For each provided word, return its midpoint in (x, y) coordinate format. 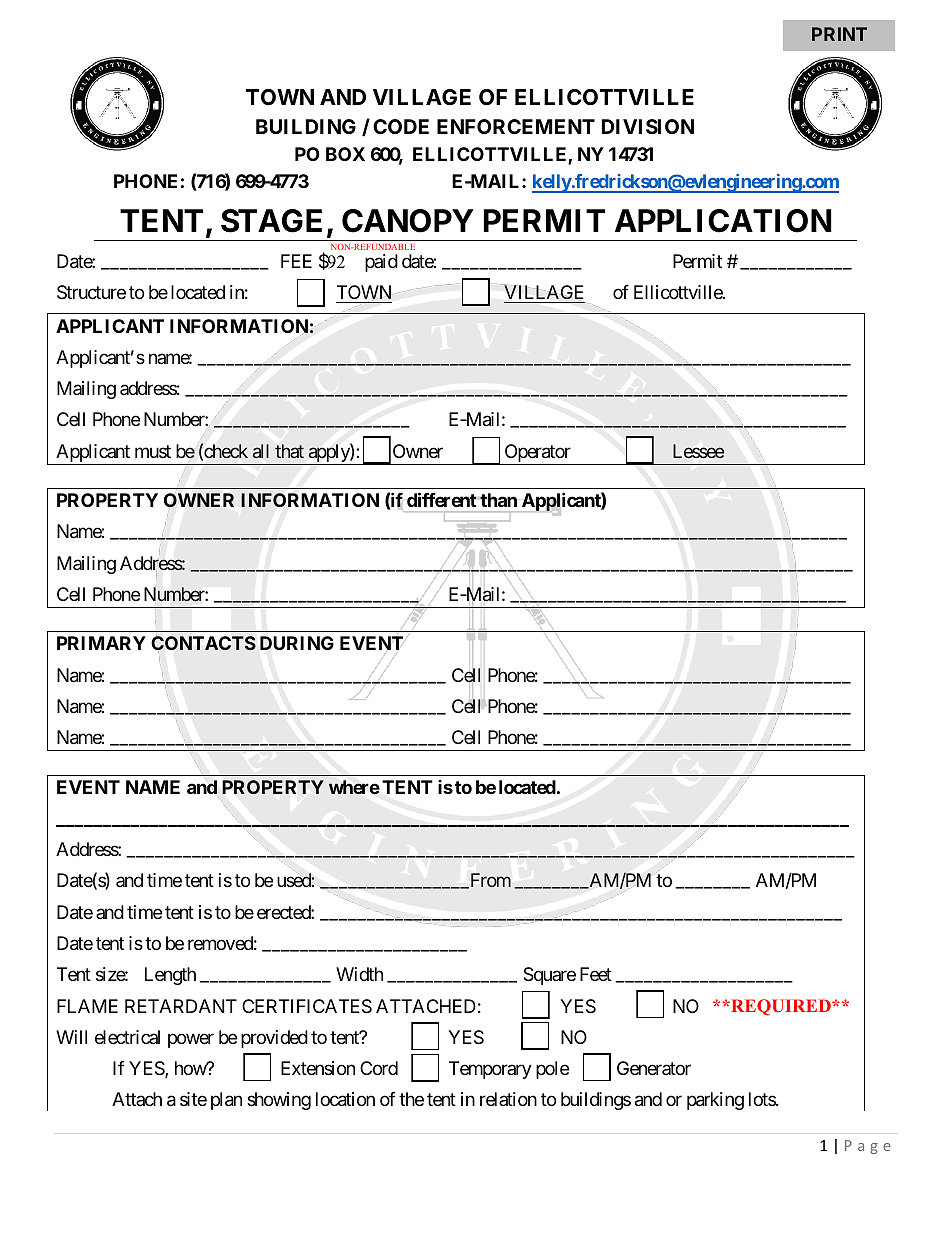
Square (549, 976)
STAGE (271, 221)
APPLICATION (723, 221)
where (354, 787)
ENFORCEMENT (516, 126)
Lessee (698, 451)
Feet (596, 974)
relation (508, 1099)
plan (226, 1101)
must (153, 451)
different (441, 499)
